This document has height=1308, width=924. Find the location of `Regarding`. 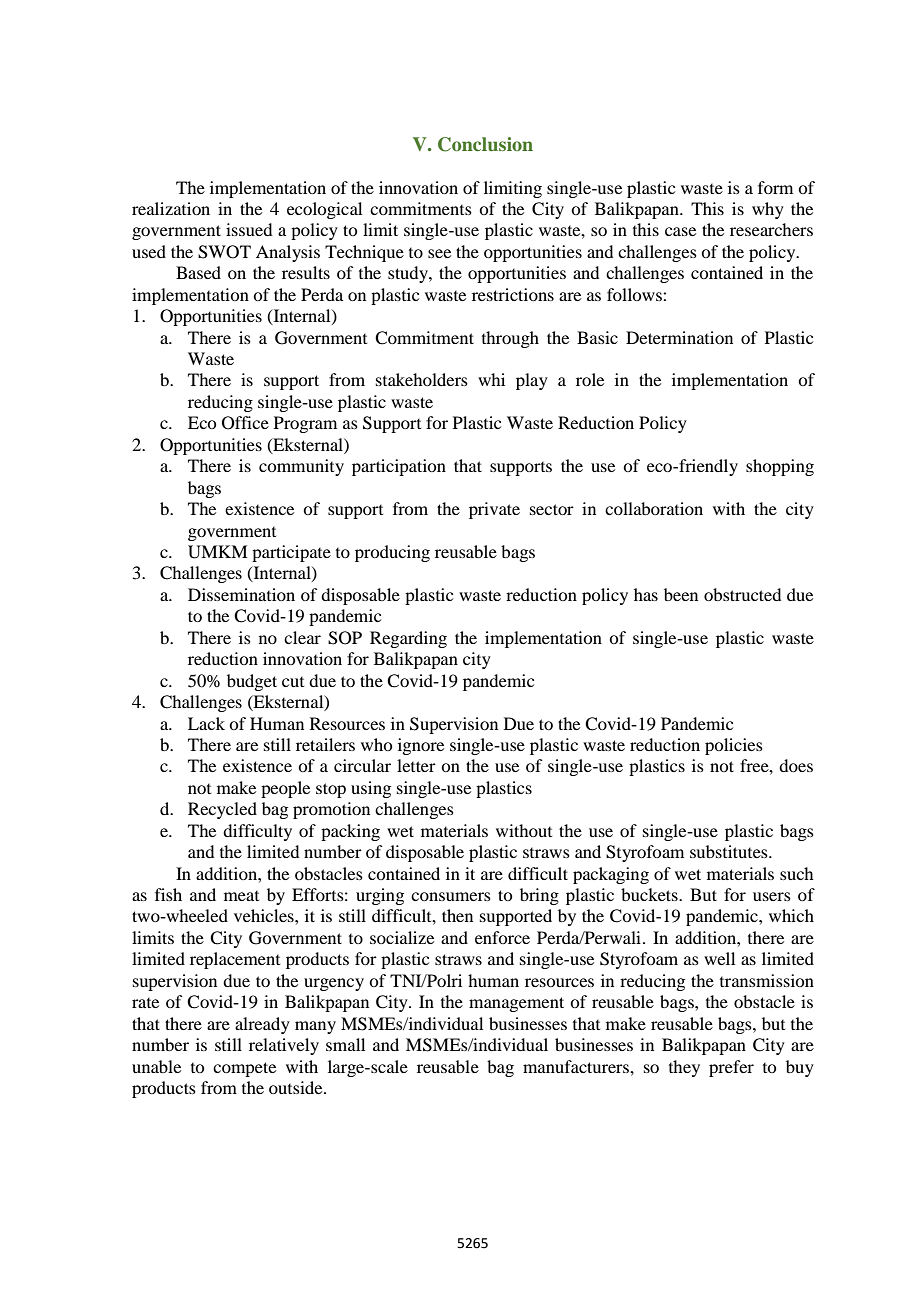

Regarding is located at coordinates (408, 639).
